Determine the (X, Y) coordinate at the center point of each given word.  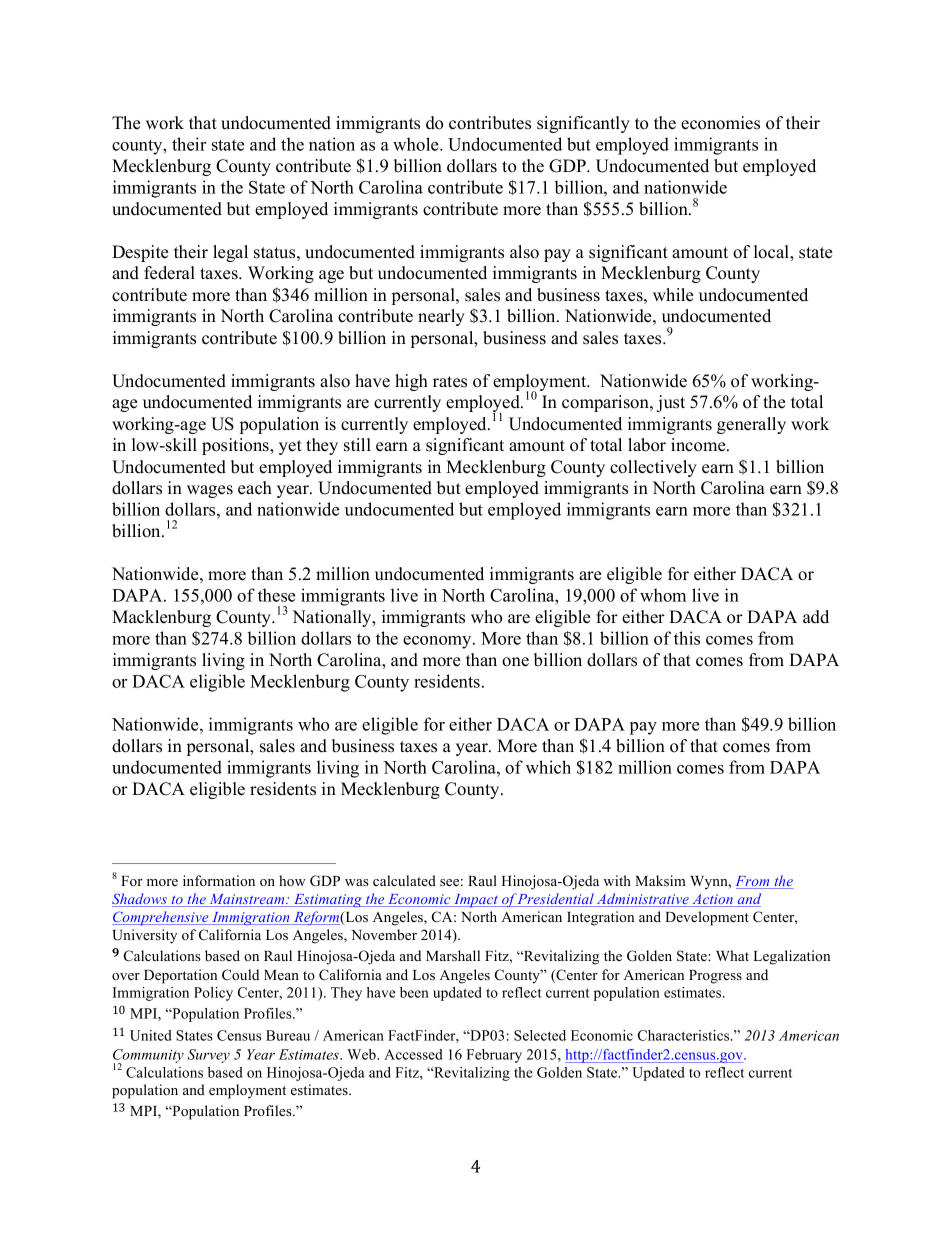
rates (450, 382)
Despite (140, 253)
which (548, 767)
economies (720, 123)
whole (417, 144)
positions (236, 446)
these (276, 595)
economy (438, 642)
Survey (208, 1056)
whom (663, 595)
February (494, 1056)
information (219, 880)
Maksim (660, 880)
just (670, 403)
